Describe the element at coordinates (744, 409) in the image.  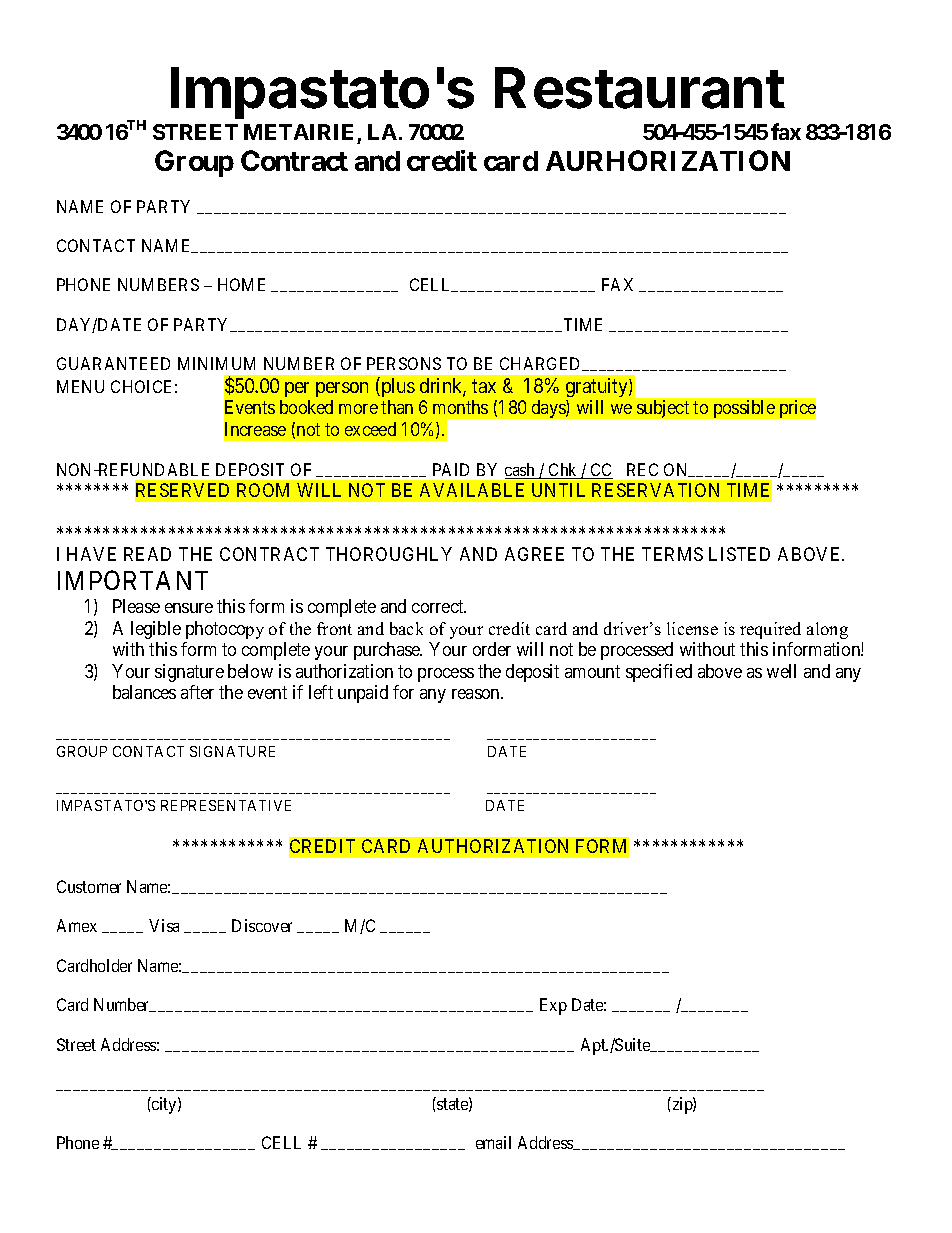
I see `possible` at that location.
